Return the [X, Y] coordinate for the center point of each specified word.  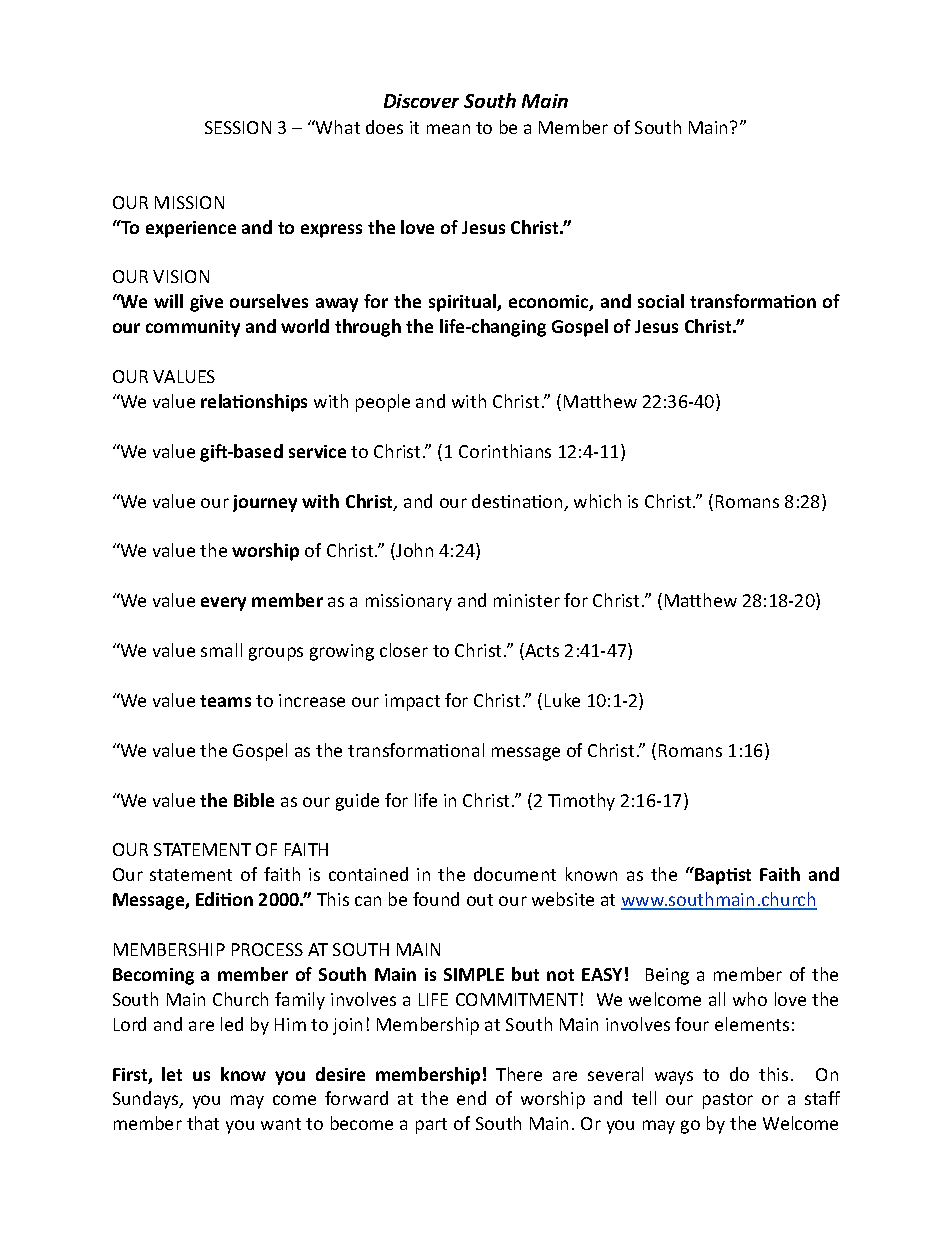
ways [674, 1078]
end [471, 1098]
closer [404, 650]
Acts [541, 651]
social [661, 301]
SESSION [238, 127]
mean [448, 129]
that [203, 1123]
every [223, 604]
